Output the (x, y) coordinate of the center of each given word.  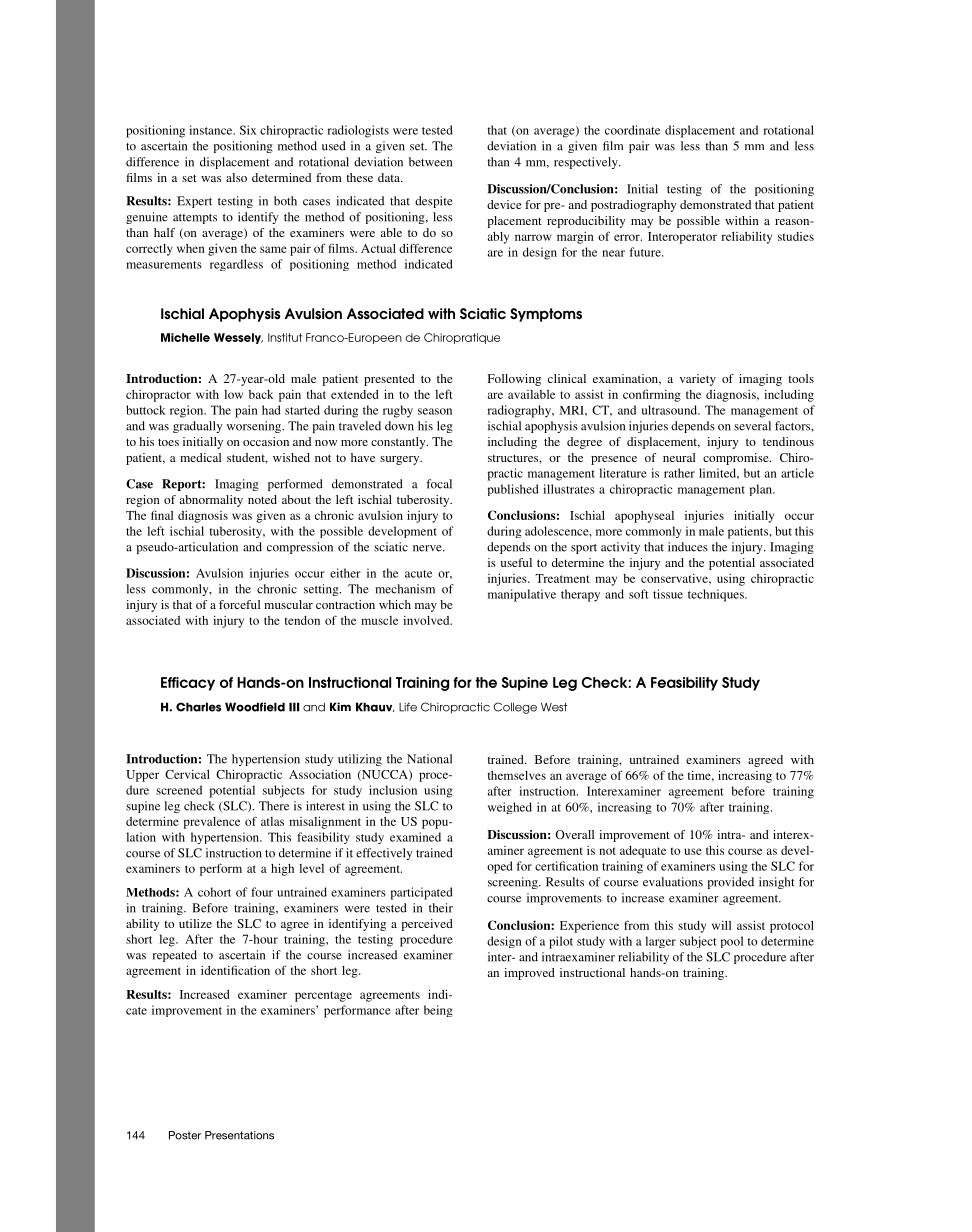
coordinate (632, 130)
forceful (239, 604)
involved (427, 620)
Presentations (239, 1135)
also (236, 177)
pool (732, 942)
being (438, 1011)
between (430, 162)
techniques (717, 595)
